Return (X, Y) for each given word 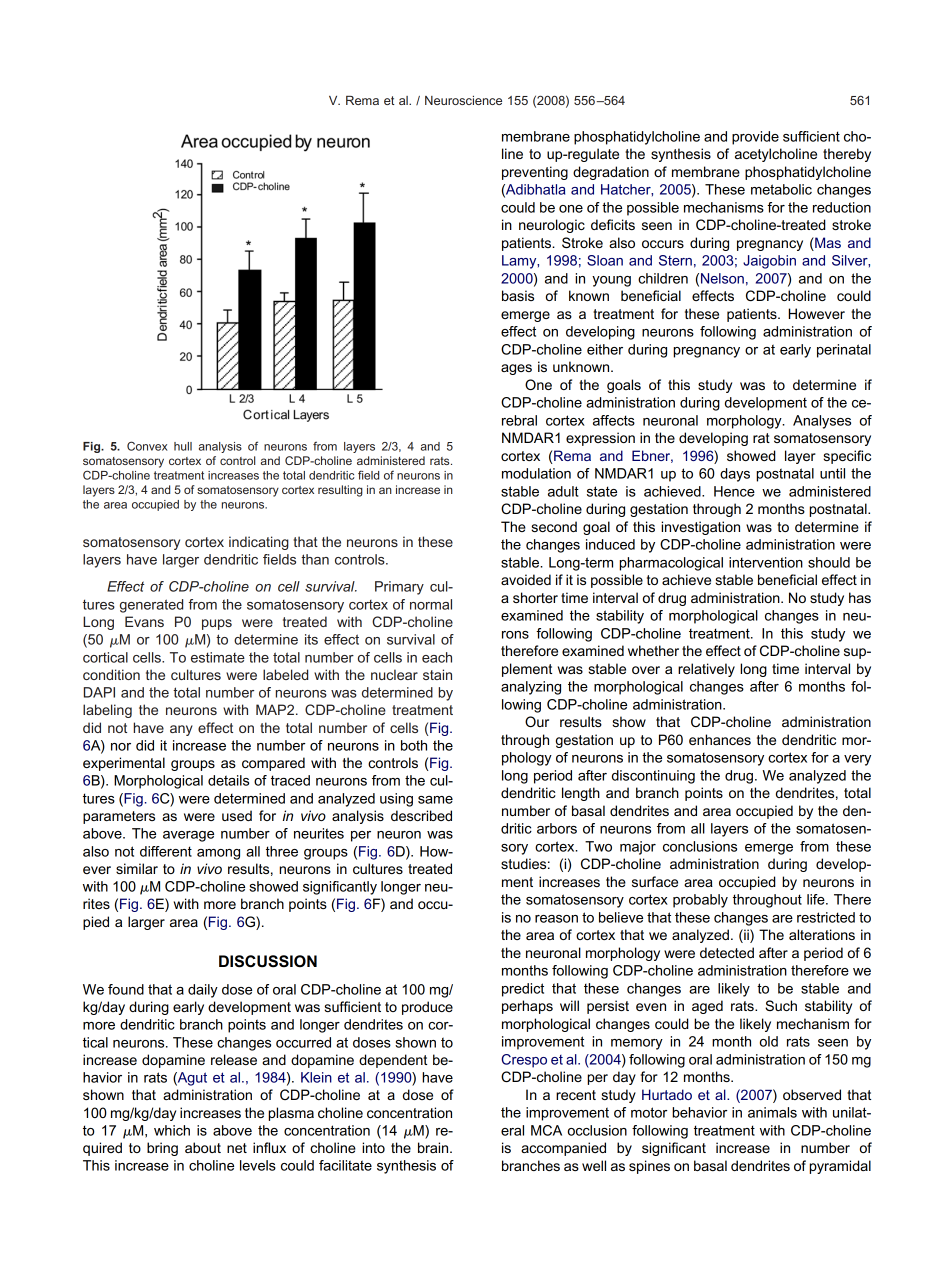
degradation (611, 173)
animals (772, 1112)
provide (755, 138)
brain (434, 1147)
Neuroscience (463, 100)
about (203, 1147)
